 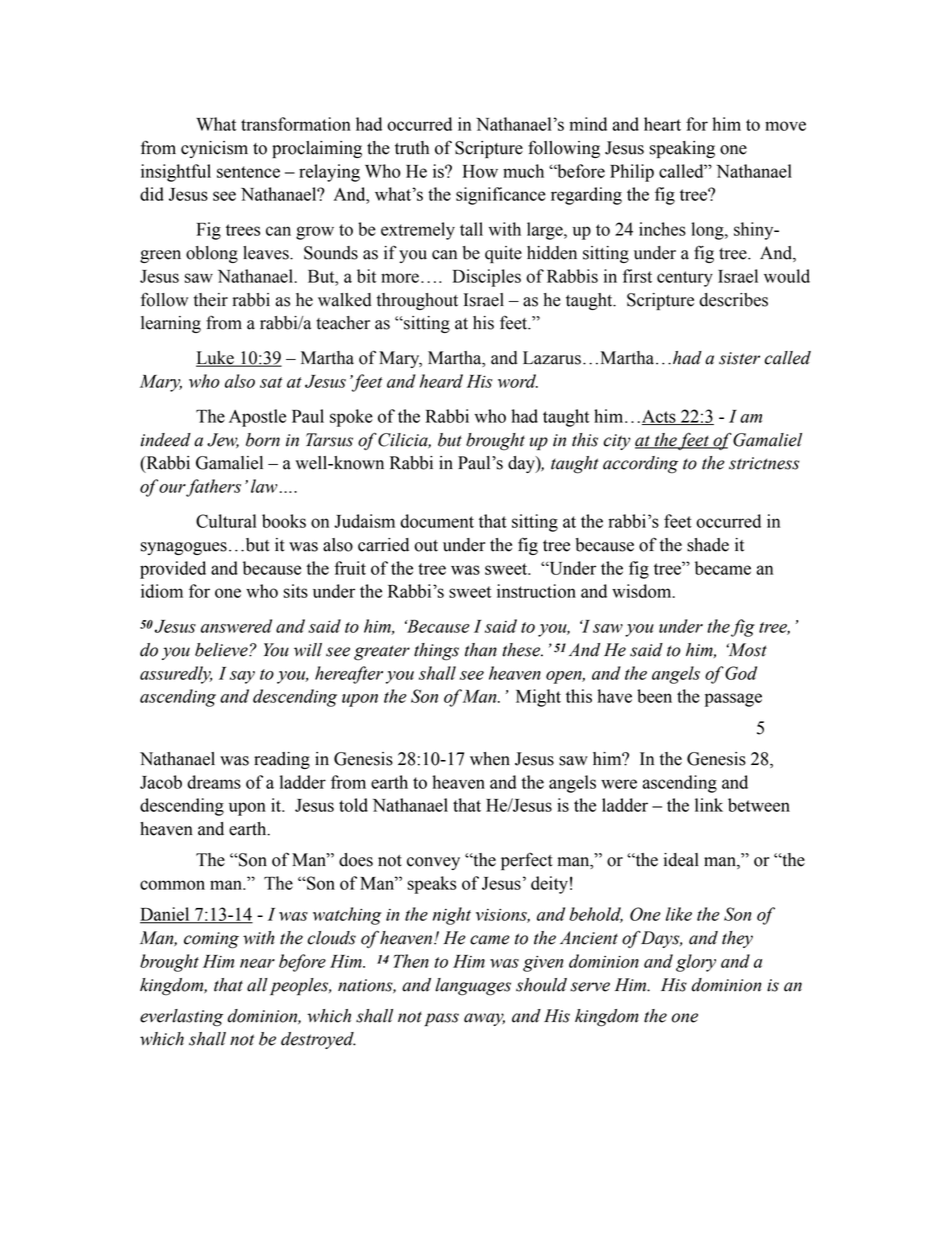 What do you see at coordinates (764, 463) in the screenshot?
I see `strictness` at bounding box center [764, 463].
